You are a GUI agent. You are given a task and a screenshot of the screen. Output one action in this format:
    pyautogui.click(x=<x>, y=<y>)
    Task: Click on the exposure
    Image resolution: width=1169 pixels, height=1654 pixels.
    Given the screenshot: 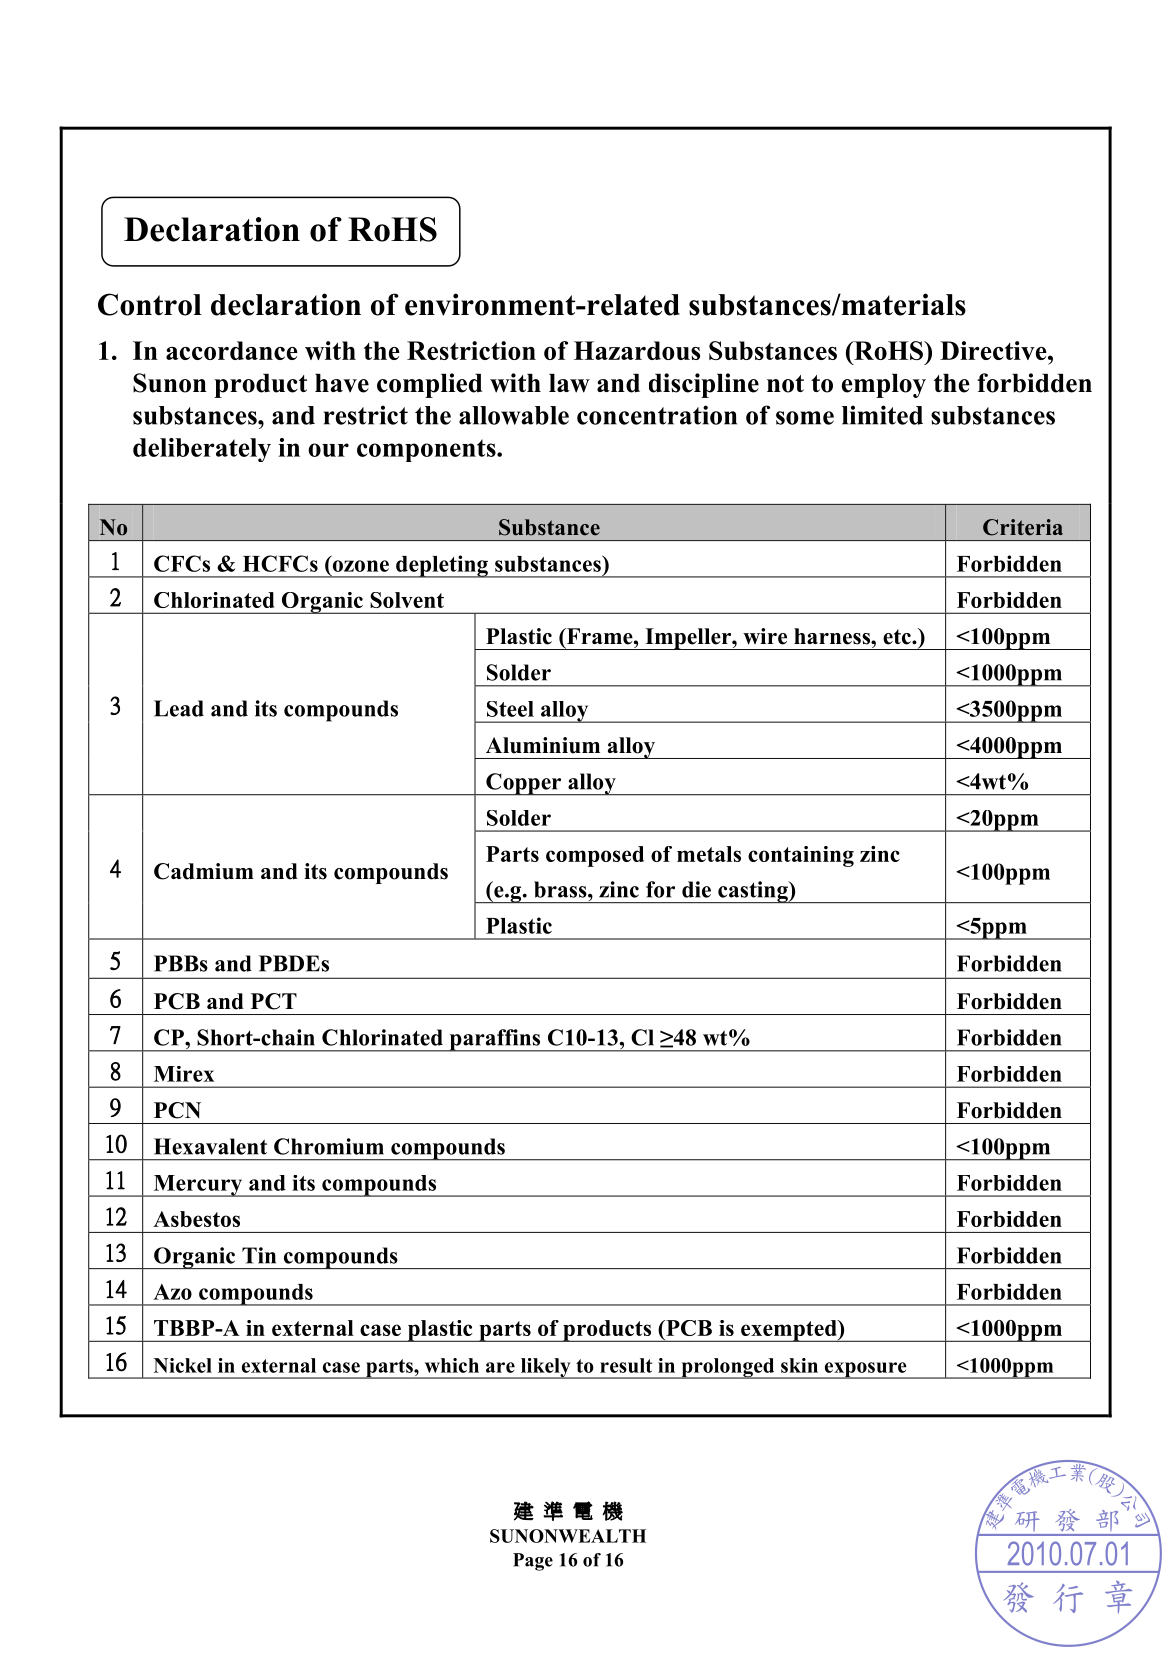 What is the action you would take?
    pyautogui.click(x=865, y=1370)
